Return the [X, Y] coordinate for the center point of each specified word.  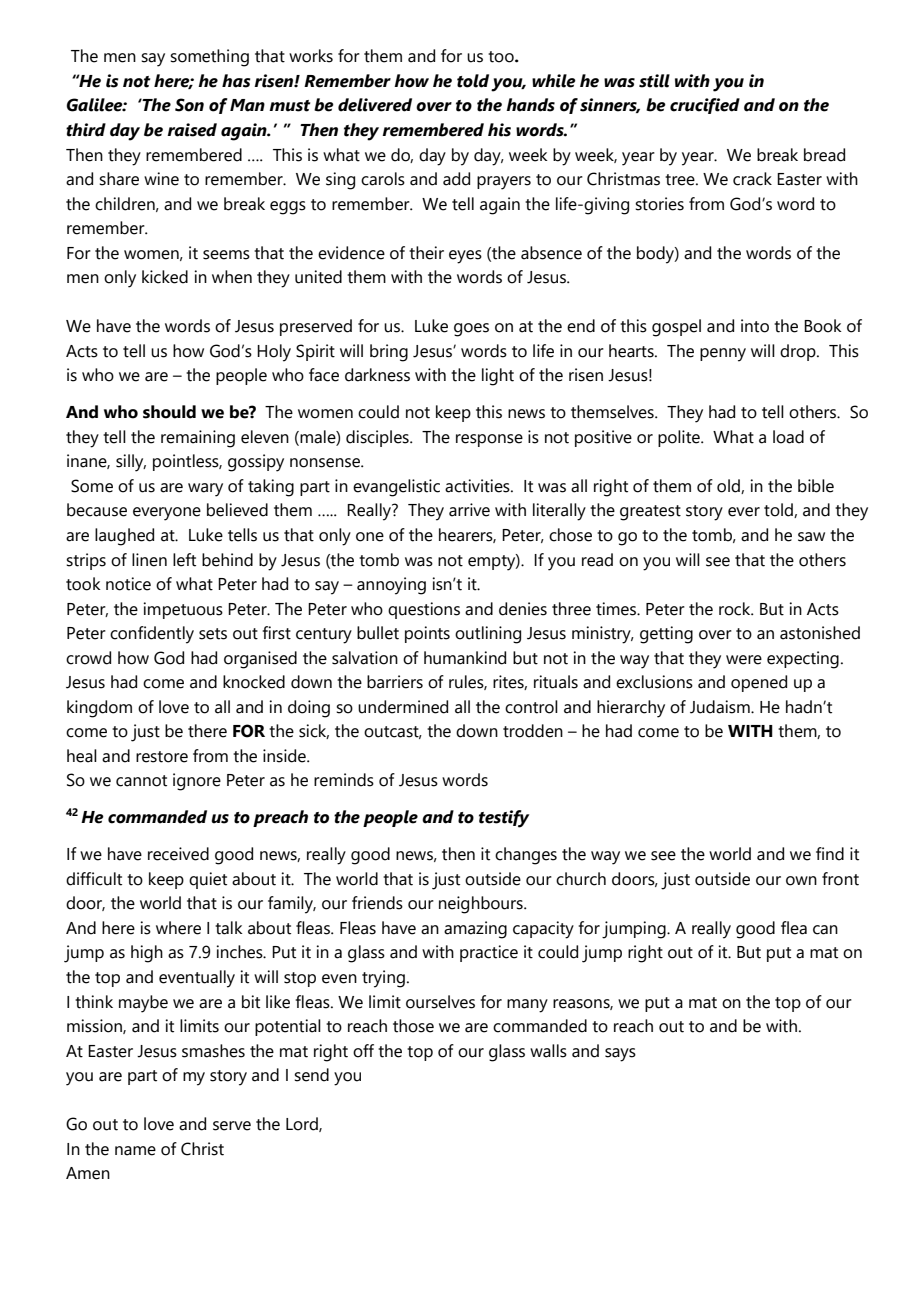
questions [424, 610]
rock [736, 609]
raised [192, 130]
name [135, 1151]
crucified [705, 106]
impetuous [183, 610]
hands [530, 105]
